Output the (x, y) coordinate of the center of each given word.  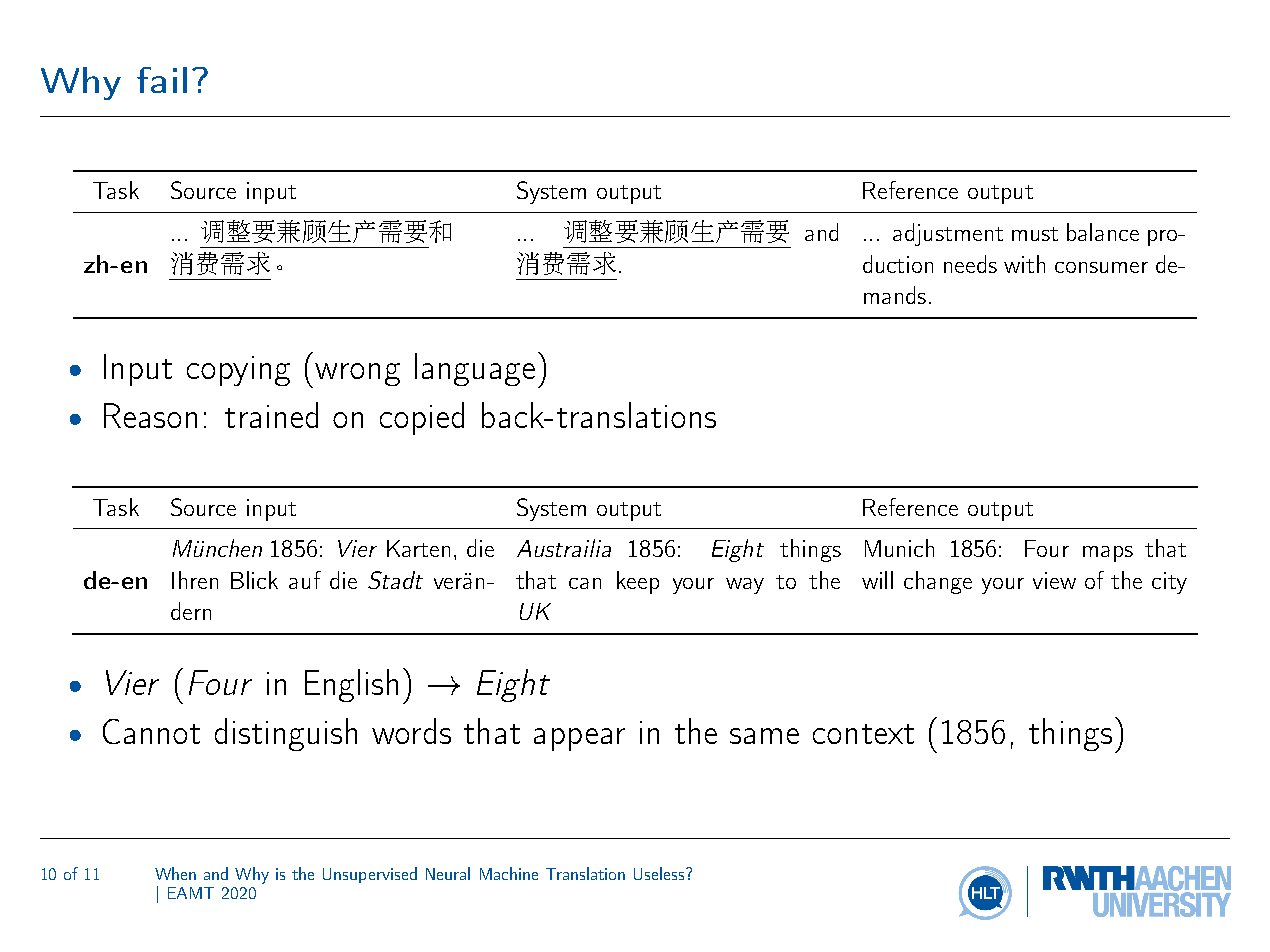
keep (638, 582)
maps (1108, 554)
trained (271, 415)
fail (162, 80)
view (1054, 580)
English (351, 685)
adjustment (948, 234)
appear (579, 739)
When (175, 873)
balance (1103, 232)
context (863, 734)
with (1024, 264)
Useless (660, 873)
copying (238, 371)
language (475, 369)
